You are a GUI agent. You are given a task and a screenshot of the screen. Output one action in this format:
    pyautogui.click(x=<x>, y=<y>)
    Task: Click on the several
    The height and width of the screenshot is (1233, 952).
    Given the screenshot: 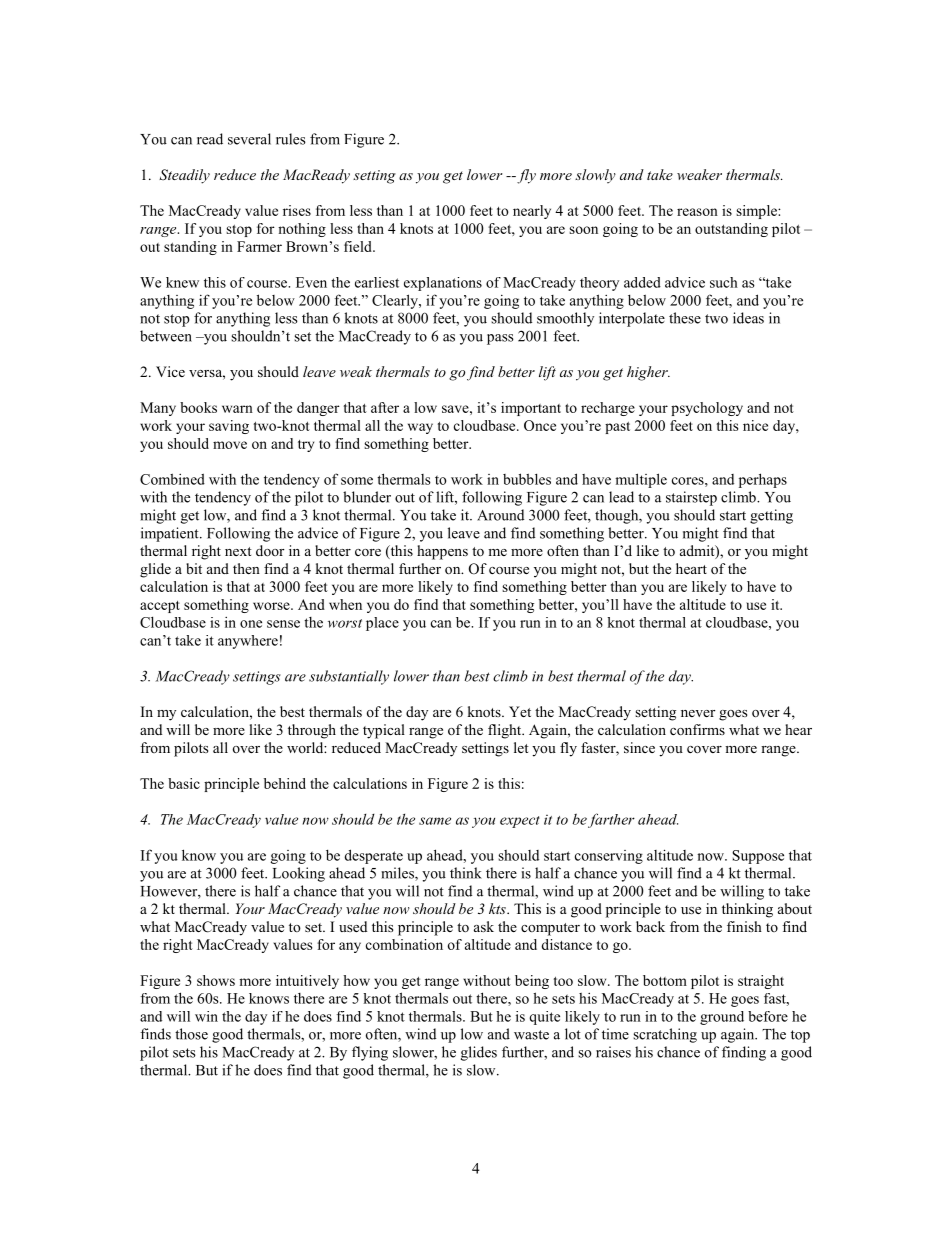 What is the action you would take?
    pyautogui.click(x=249, y=139)
